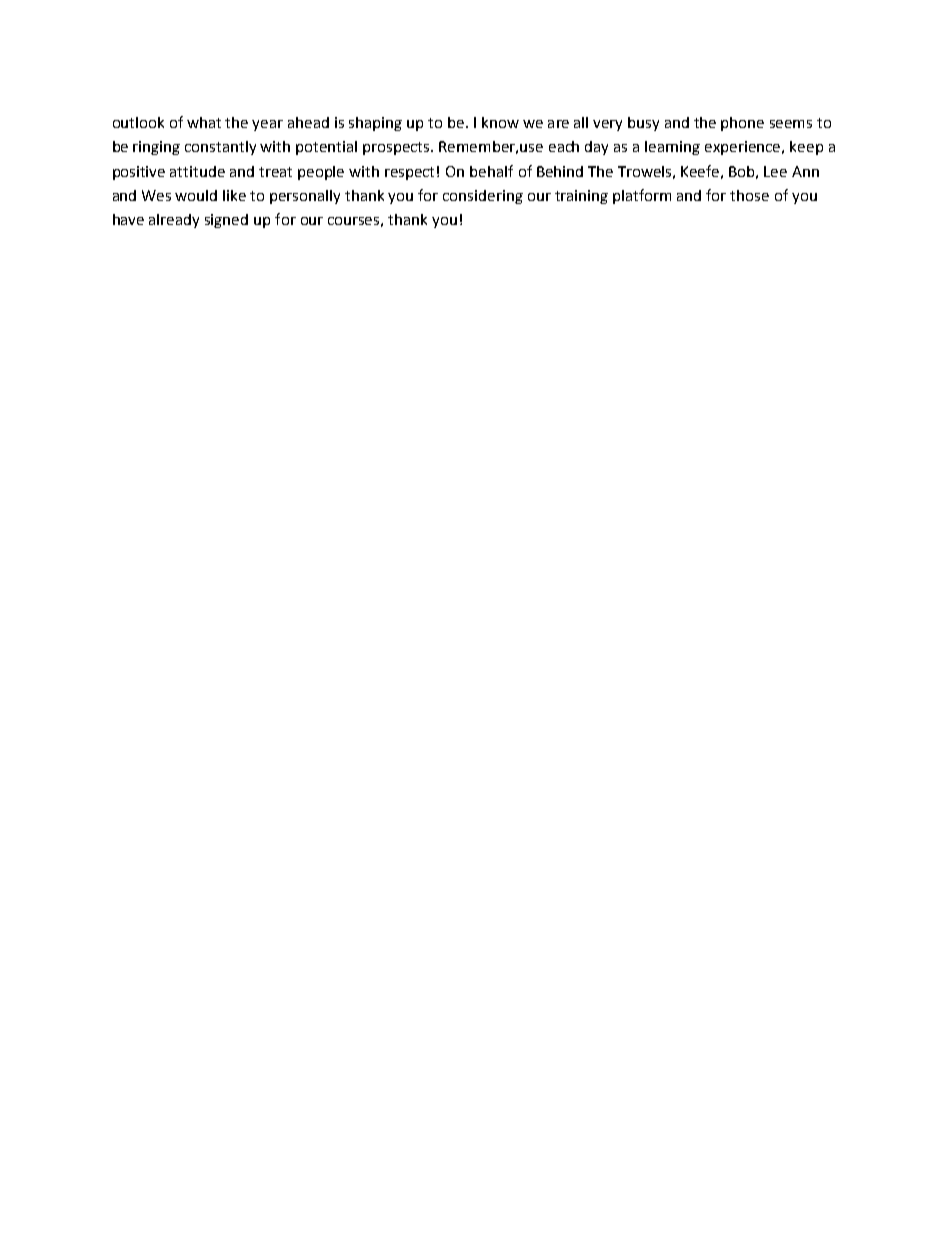 The image size is (952, 1233). I want to click on platform, so click(642, 196).
